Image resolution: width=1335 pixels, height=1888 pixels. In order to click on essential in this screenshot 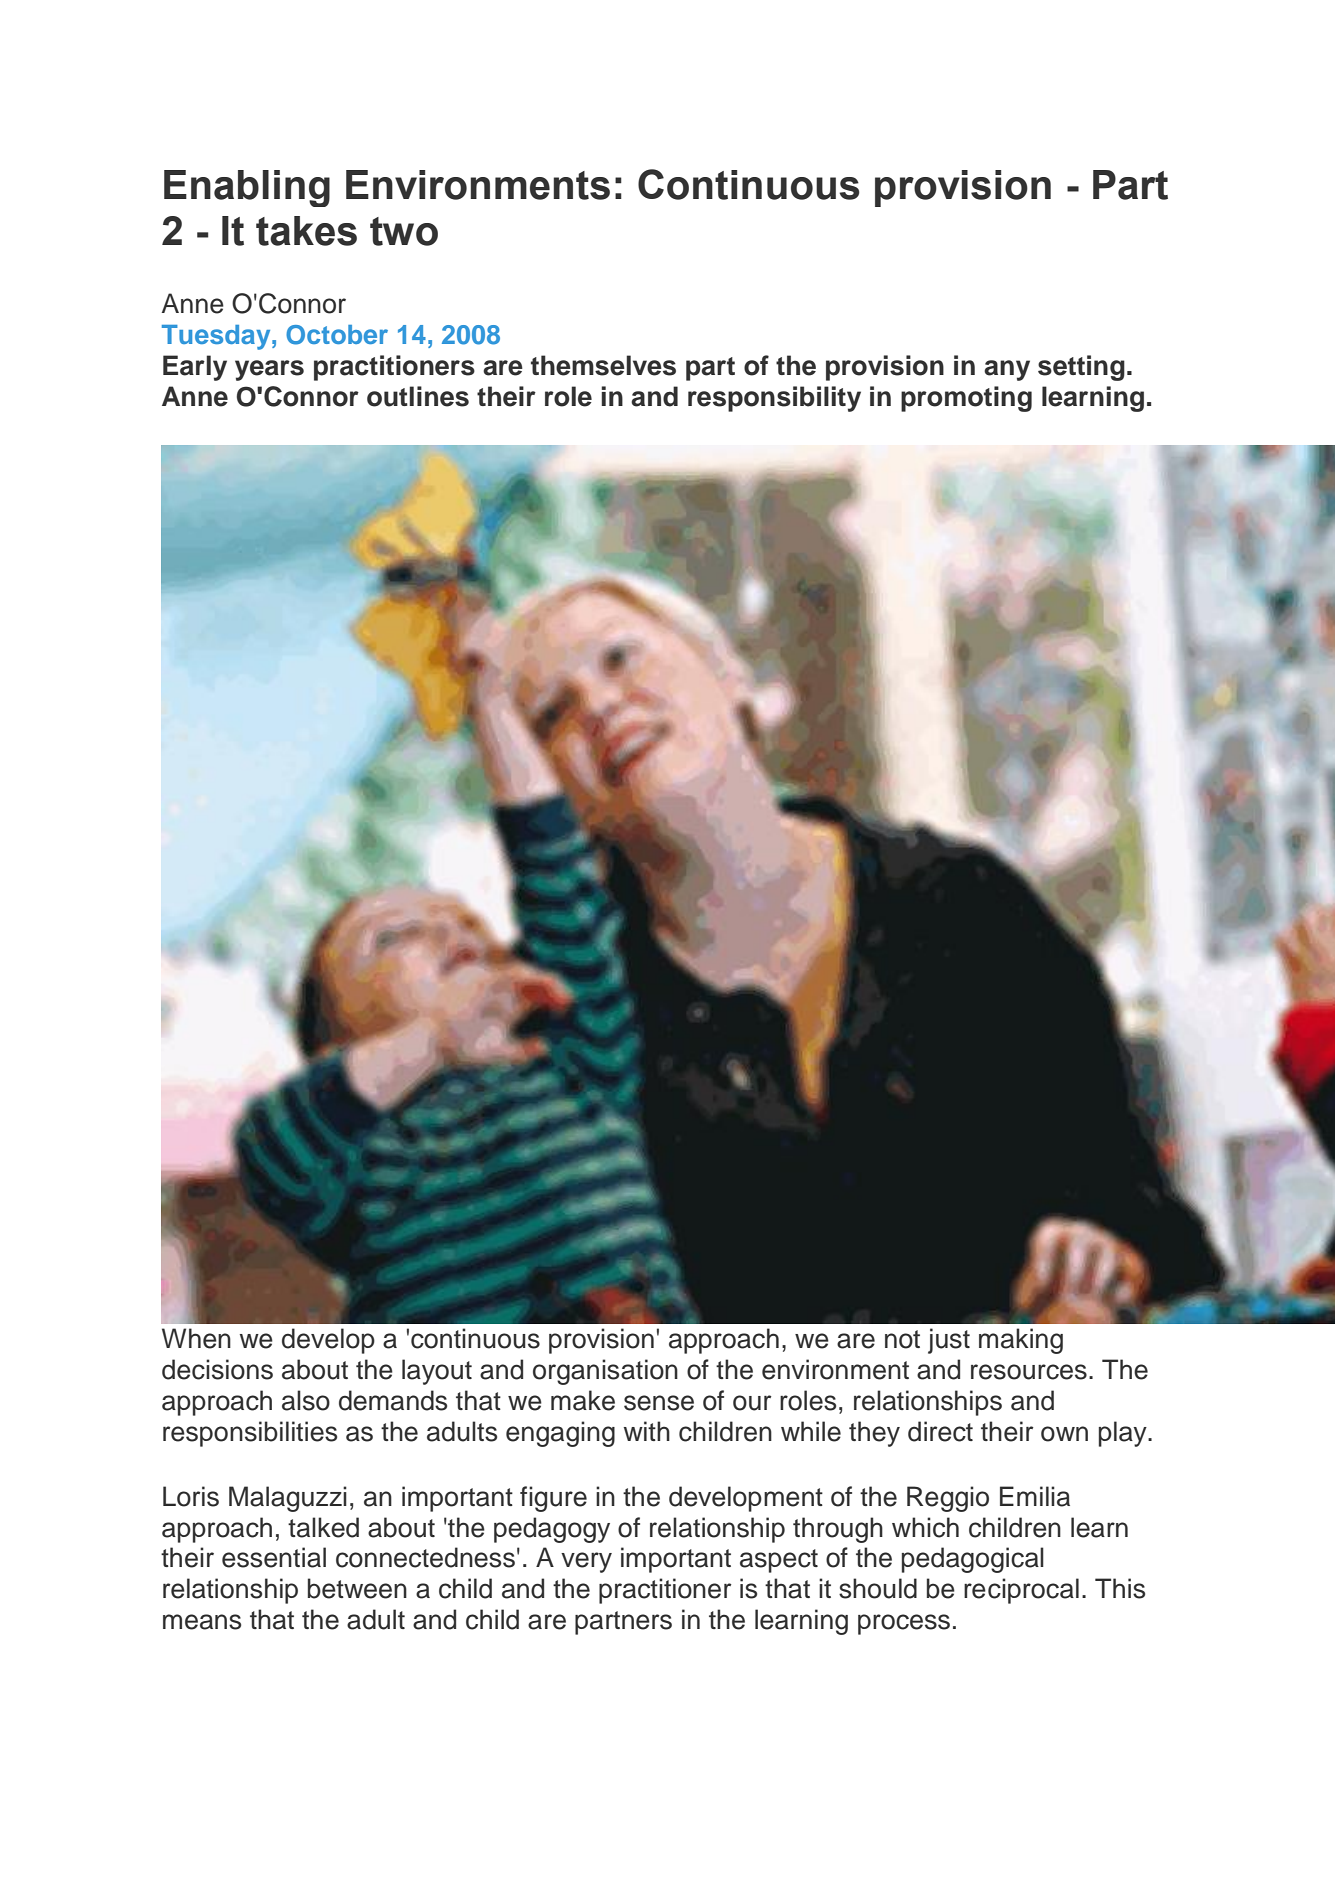, I will do `click(274, 1557)`.
